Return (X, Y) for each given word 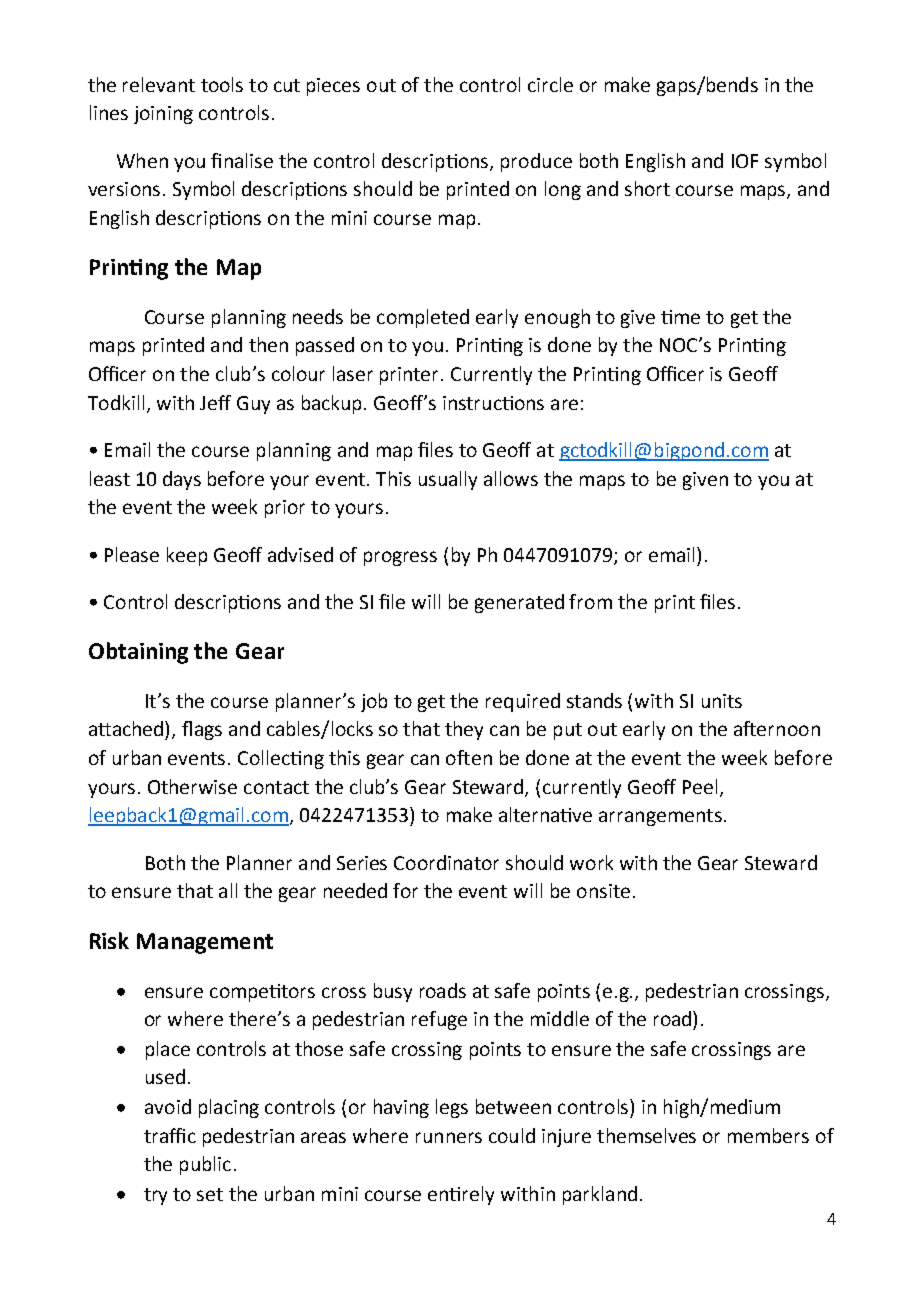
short (647, 188)
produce (536, 162)
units (722, 701)
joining (163, 115)
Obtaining (138, 653)
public (205, 1165)
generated (519, 603)
